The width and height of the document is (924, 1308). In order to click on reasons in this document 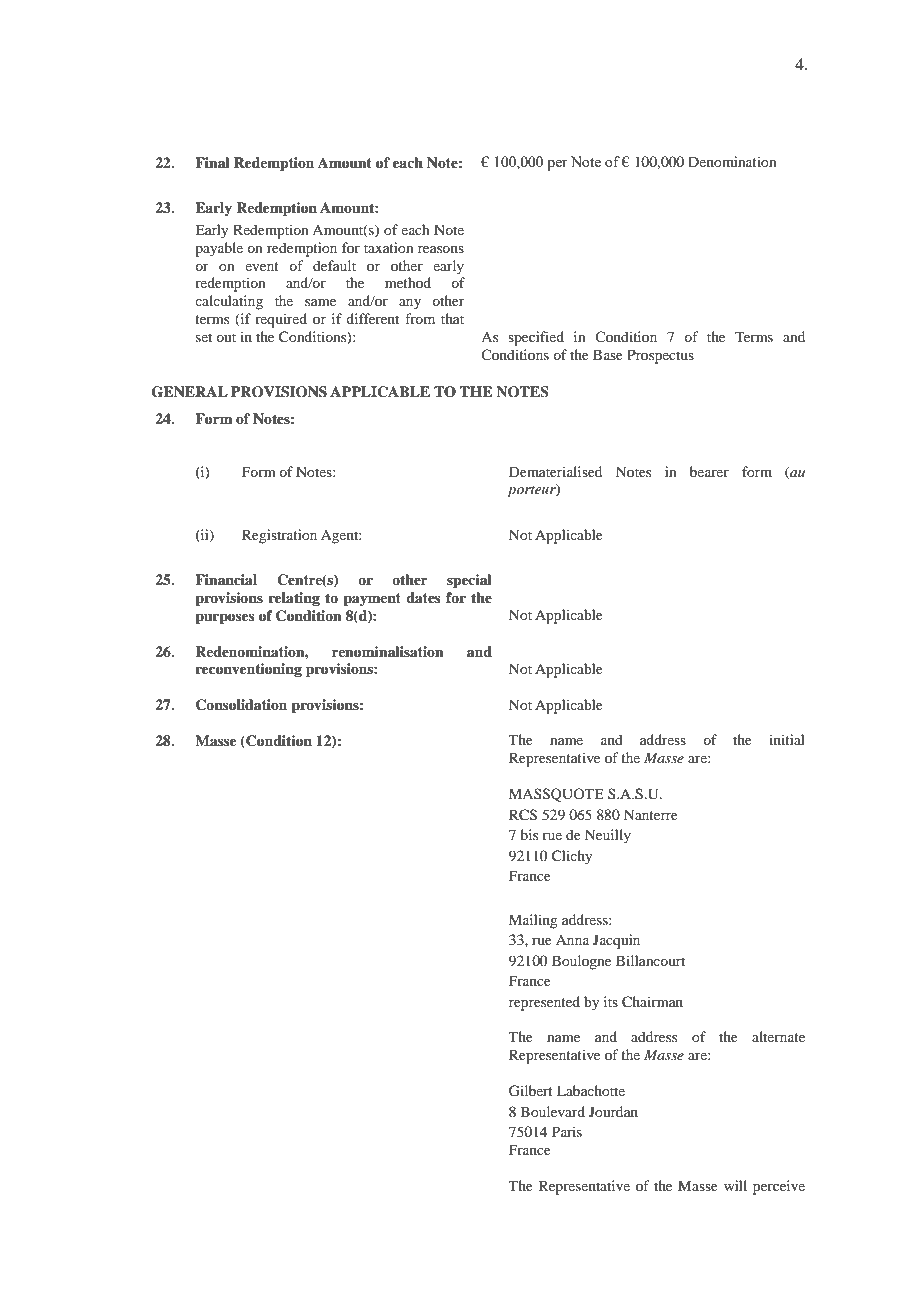, I will do `click(441, 249)`.
